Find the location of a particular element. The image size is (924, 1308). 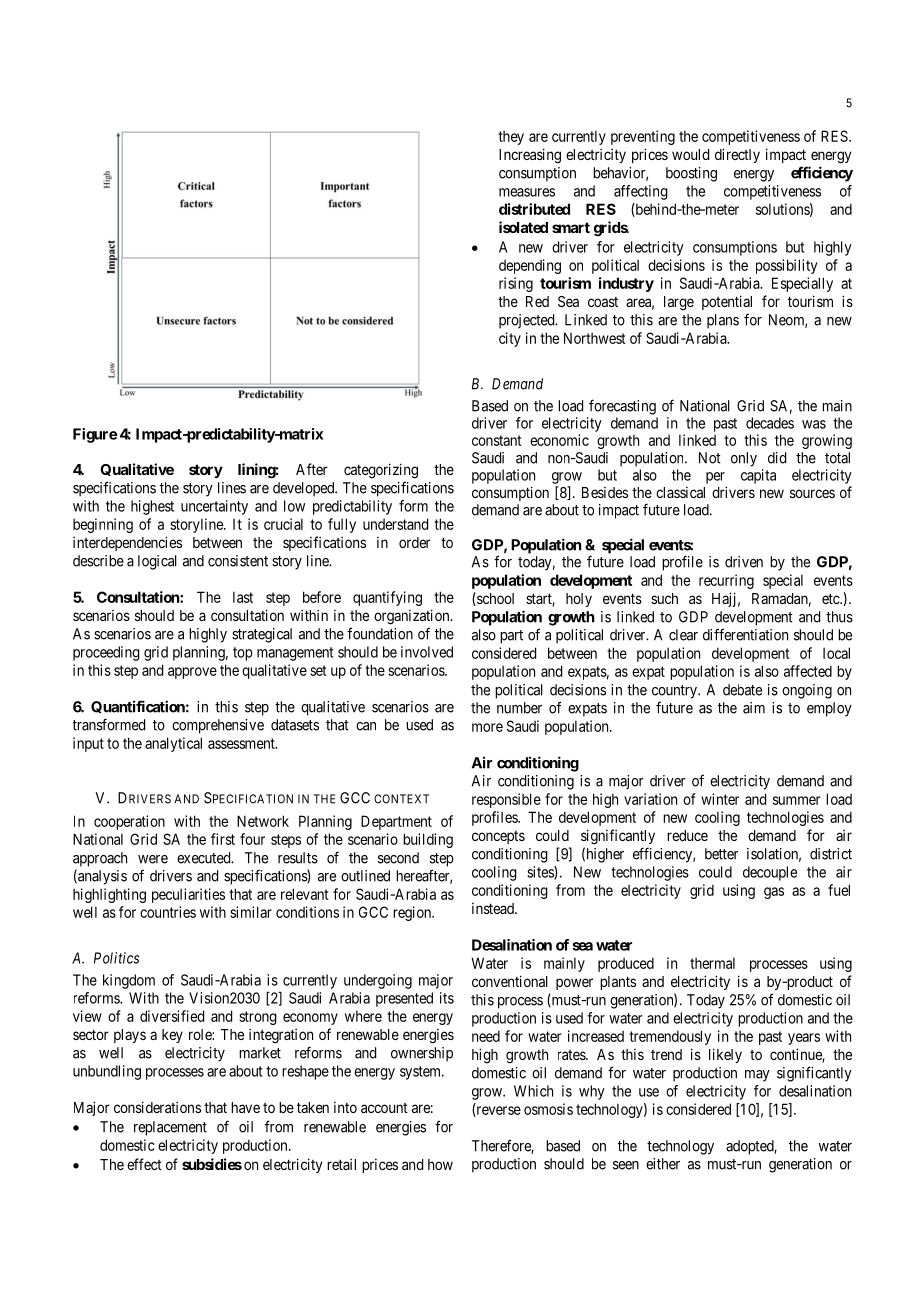

cooperation is located at coordinates (129, 822).
